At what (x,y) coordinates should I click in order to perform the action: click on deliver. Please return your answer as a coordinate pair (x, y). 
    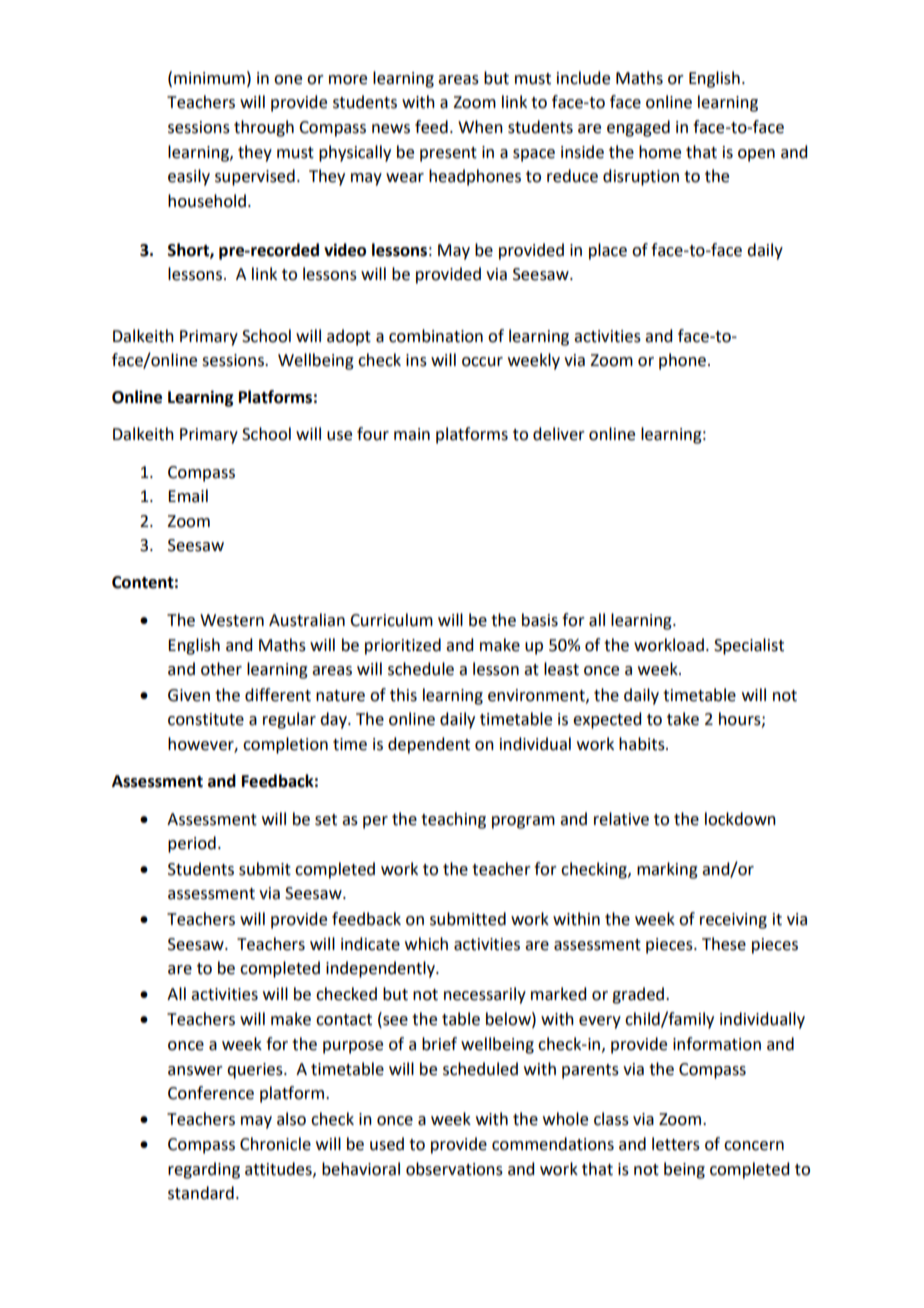
    Looking at the image, I should click on (559, 434).
